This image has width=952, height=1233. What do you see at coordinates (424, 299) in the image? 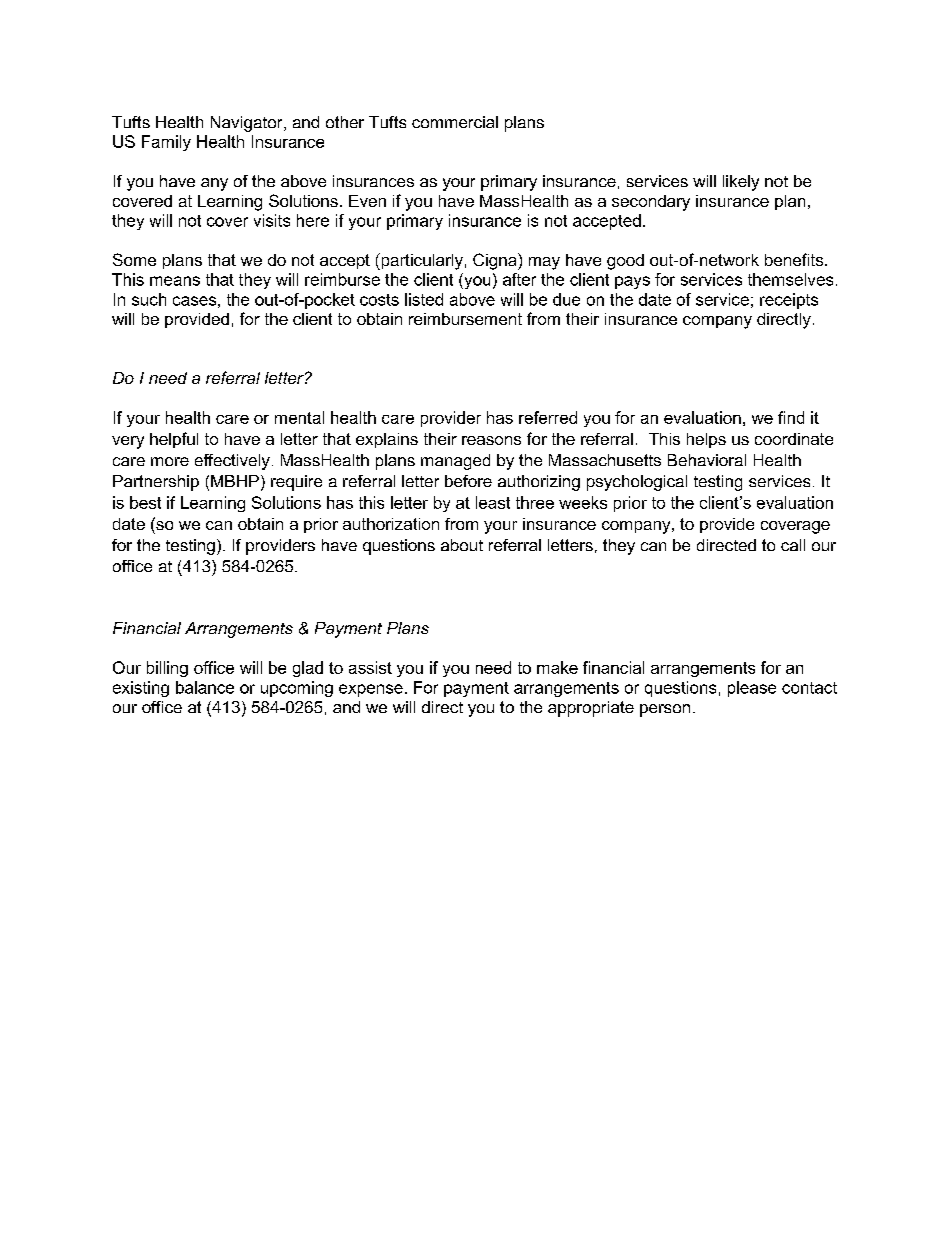
I see `listed` at bounding box center [424, 299].
